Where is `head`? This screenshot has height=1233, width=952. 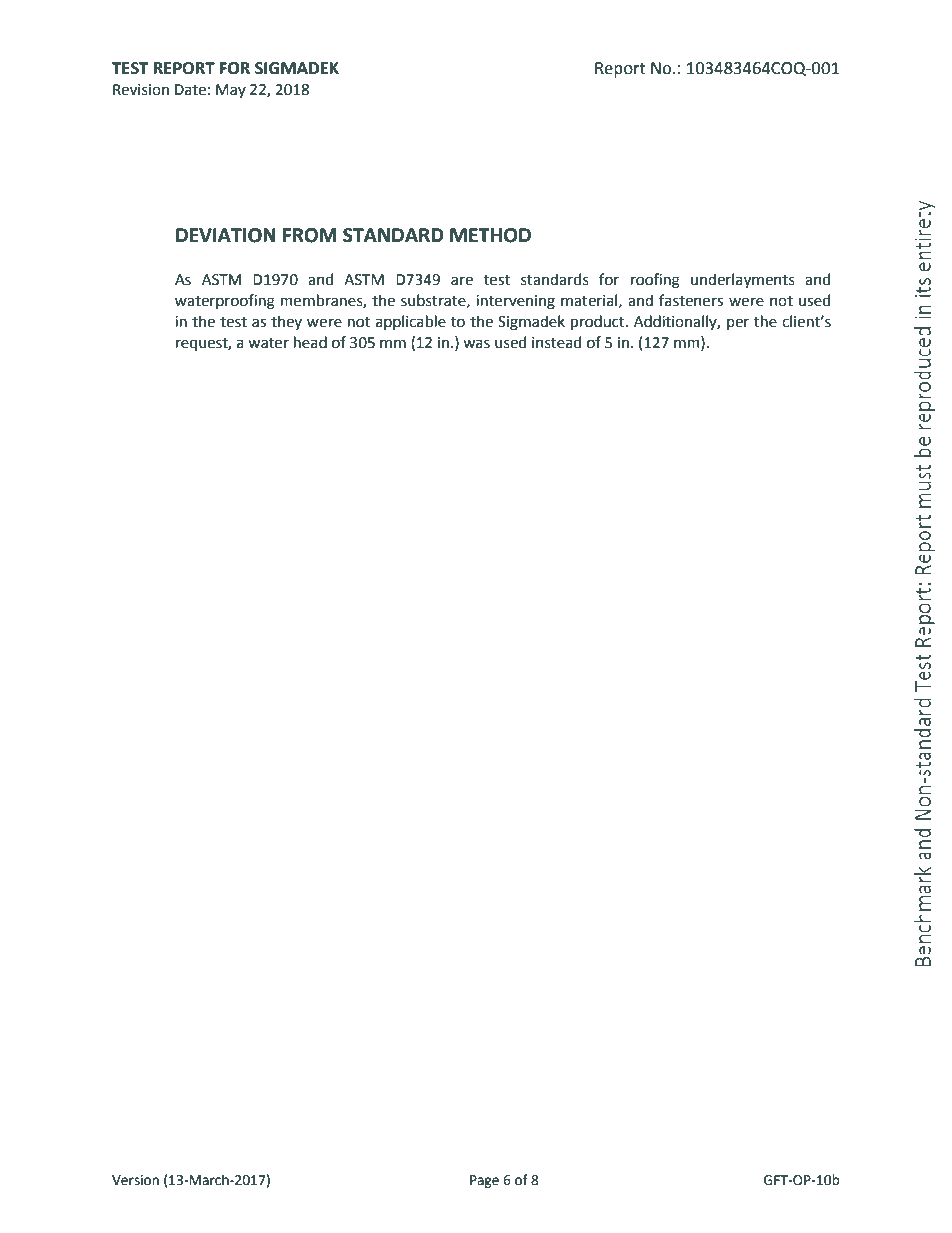
head is located at coordinates (310, 342).
